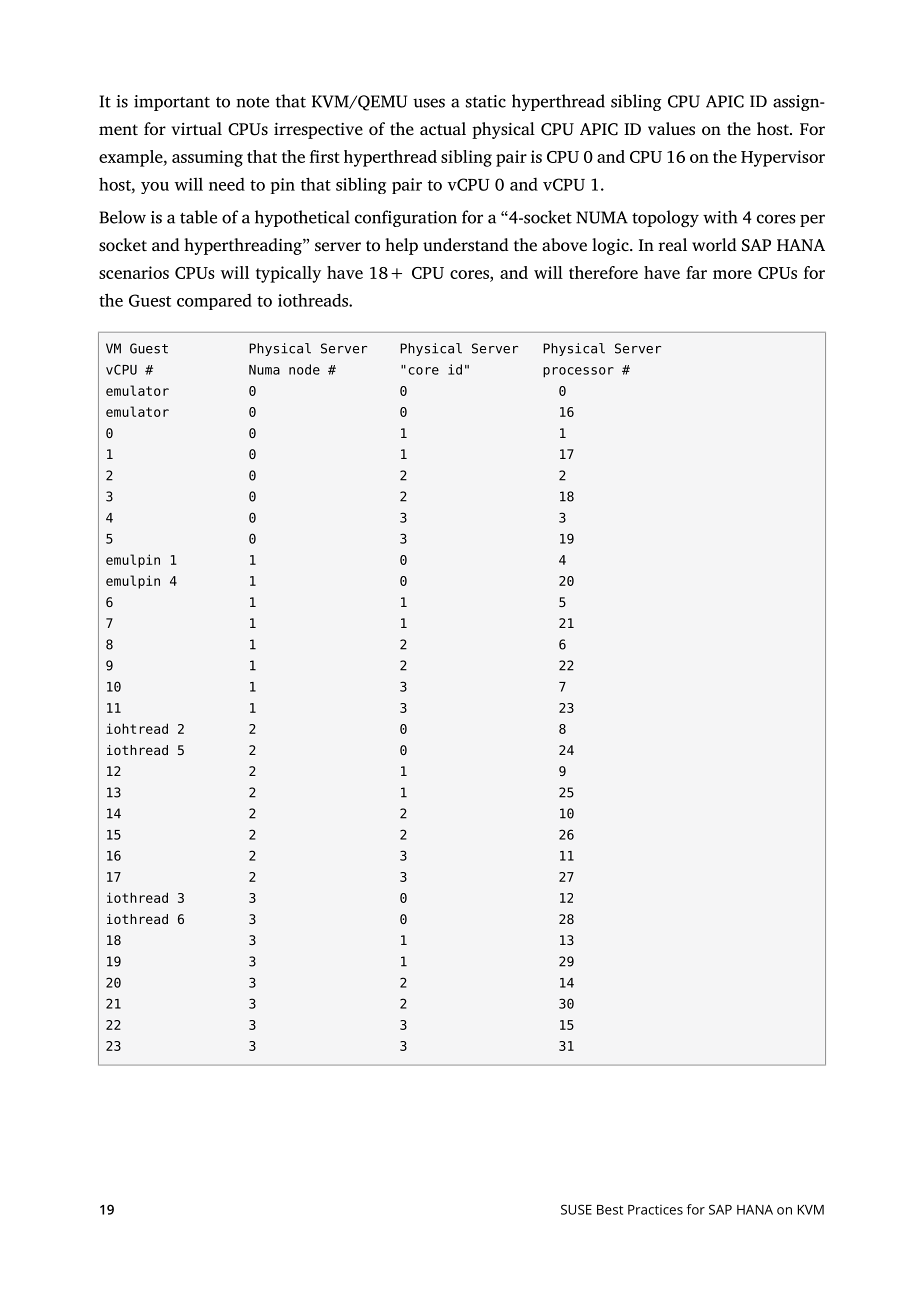 Image resolution: width=924 pixels, height=1308 pixels. What do you see at coordinates (304, 369) in the screenshot?
I see `node` at bounding box center [304, 369].
